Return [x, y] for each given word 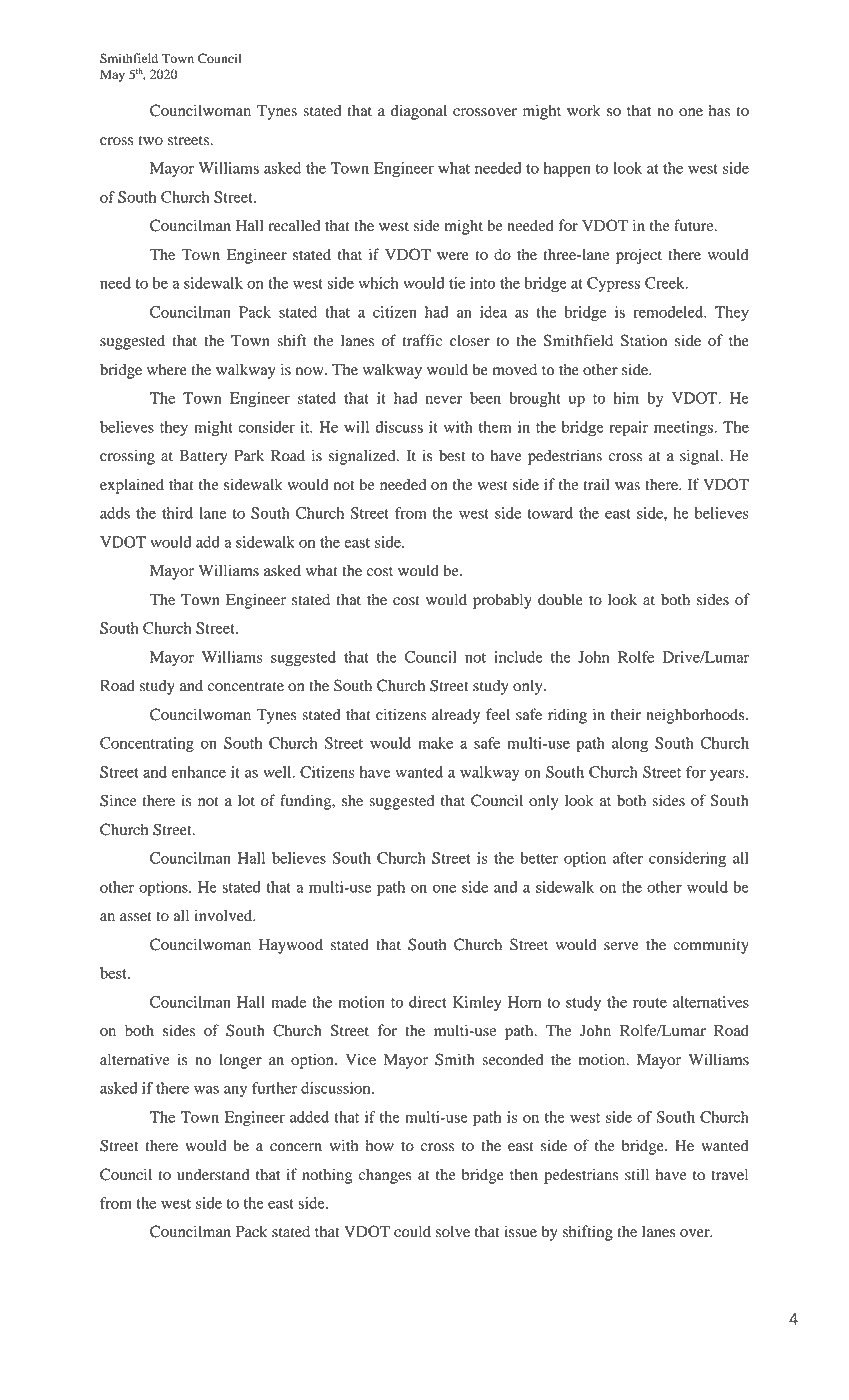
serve [621, 946]
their [626, 714]
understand [213, 1174]
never [444, 399]
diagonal [419, 112]
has [719, 110]
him [626, 398]
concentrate [246, 686]
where [167, 369]
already [456, 716]
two [151, 140]
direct [428, 1002]
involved [224, 915]
